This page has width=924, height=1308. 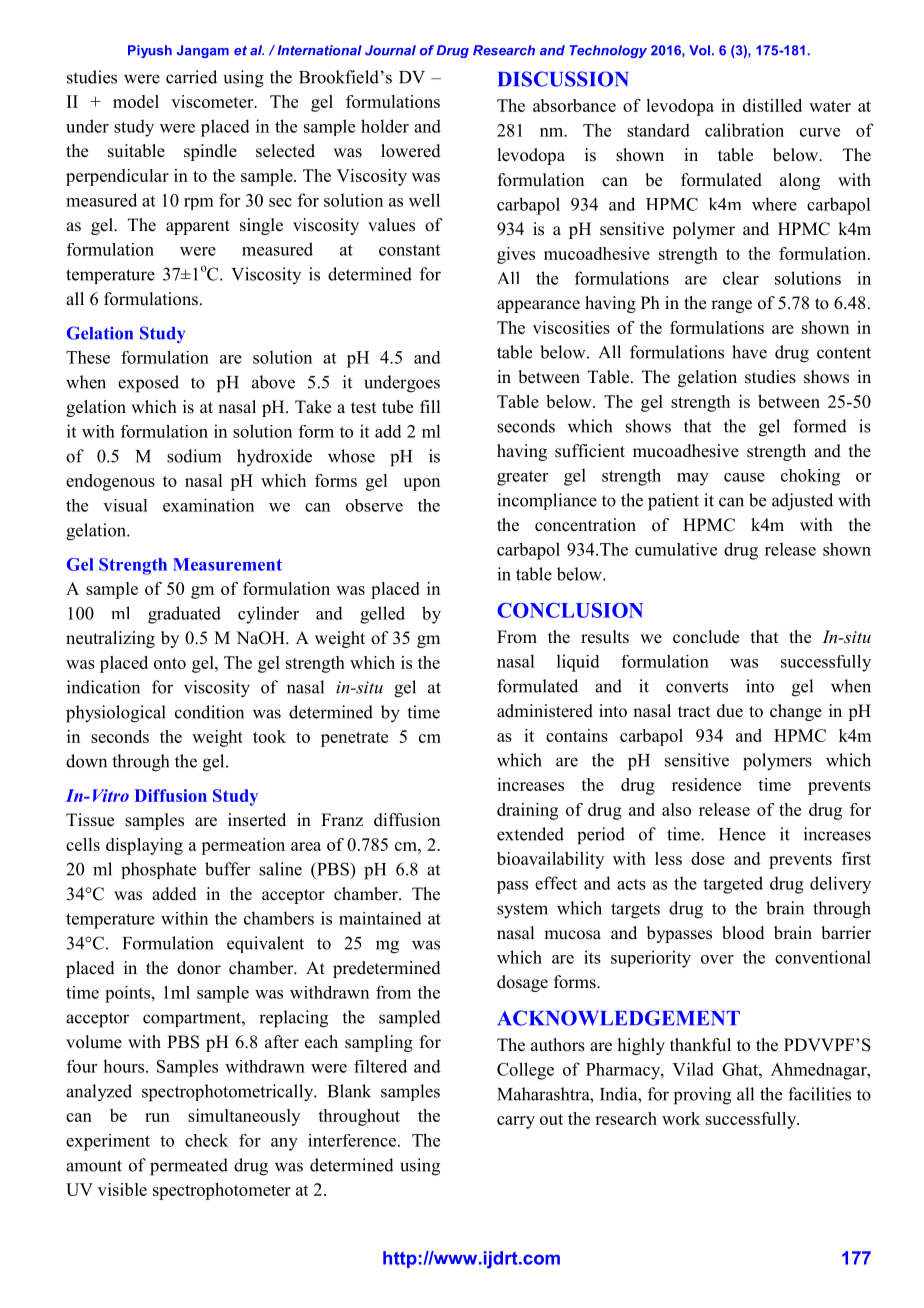 I want to click on carry, so click(x=516, y=1122).
